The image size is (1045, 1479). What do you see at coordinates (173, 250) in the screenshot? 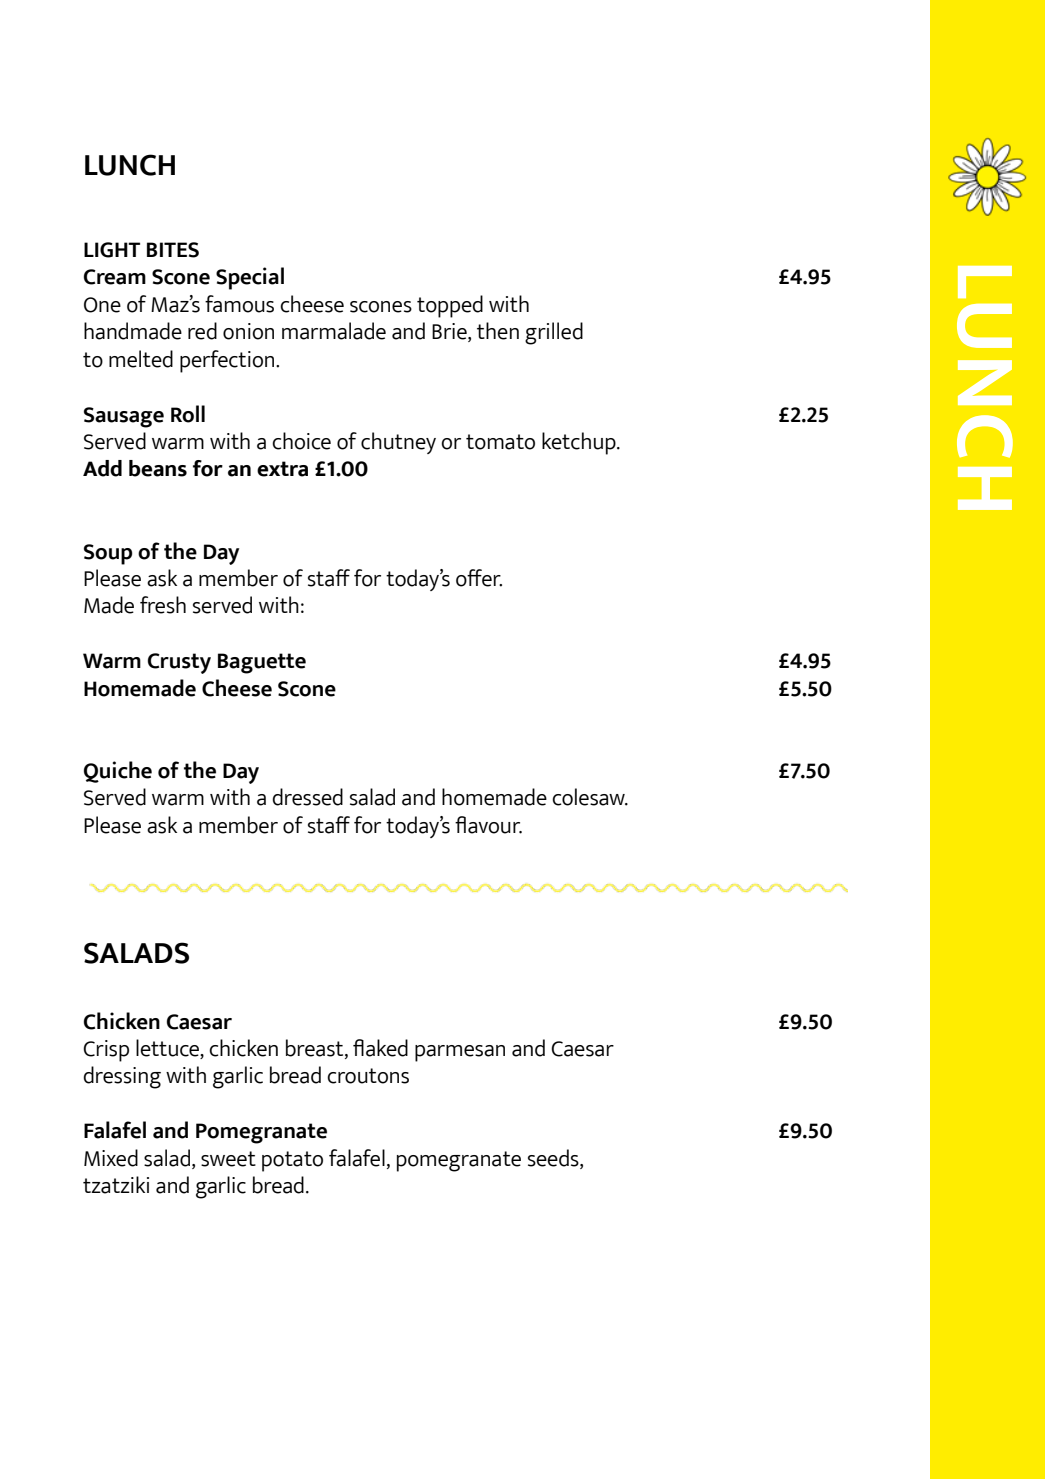
I see `BITES` at bounding box center [173, 250].
